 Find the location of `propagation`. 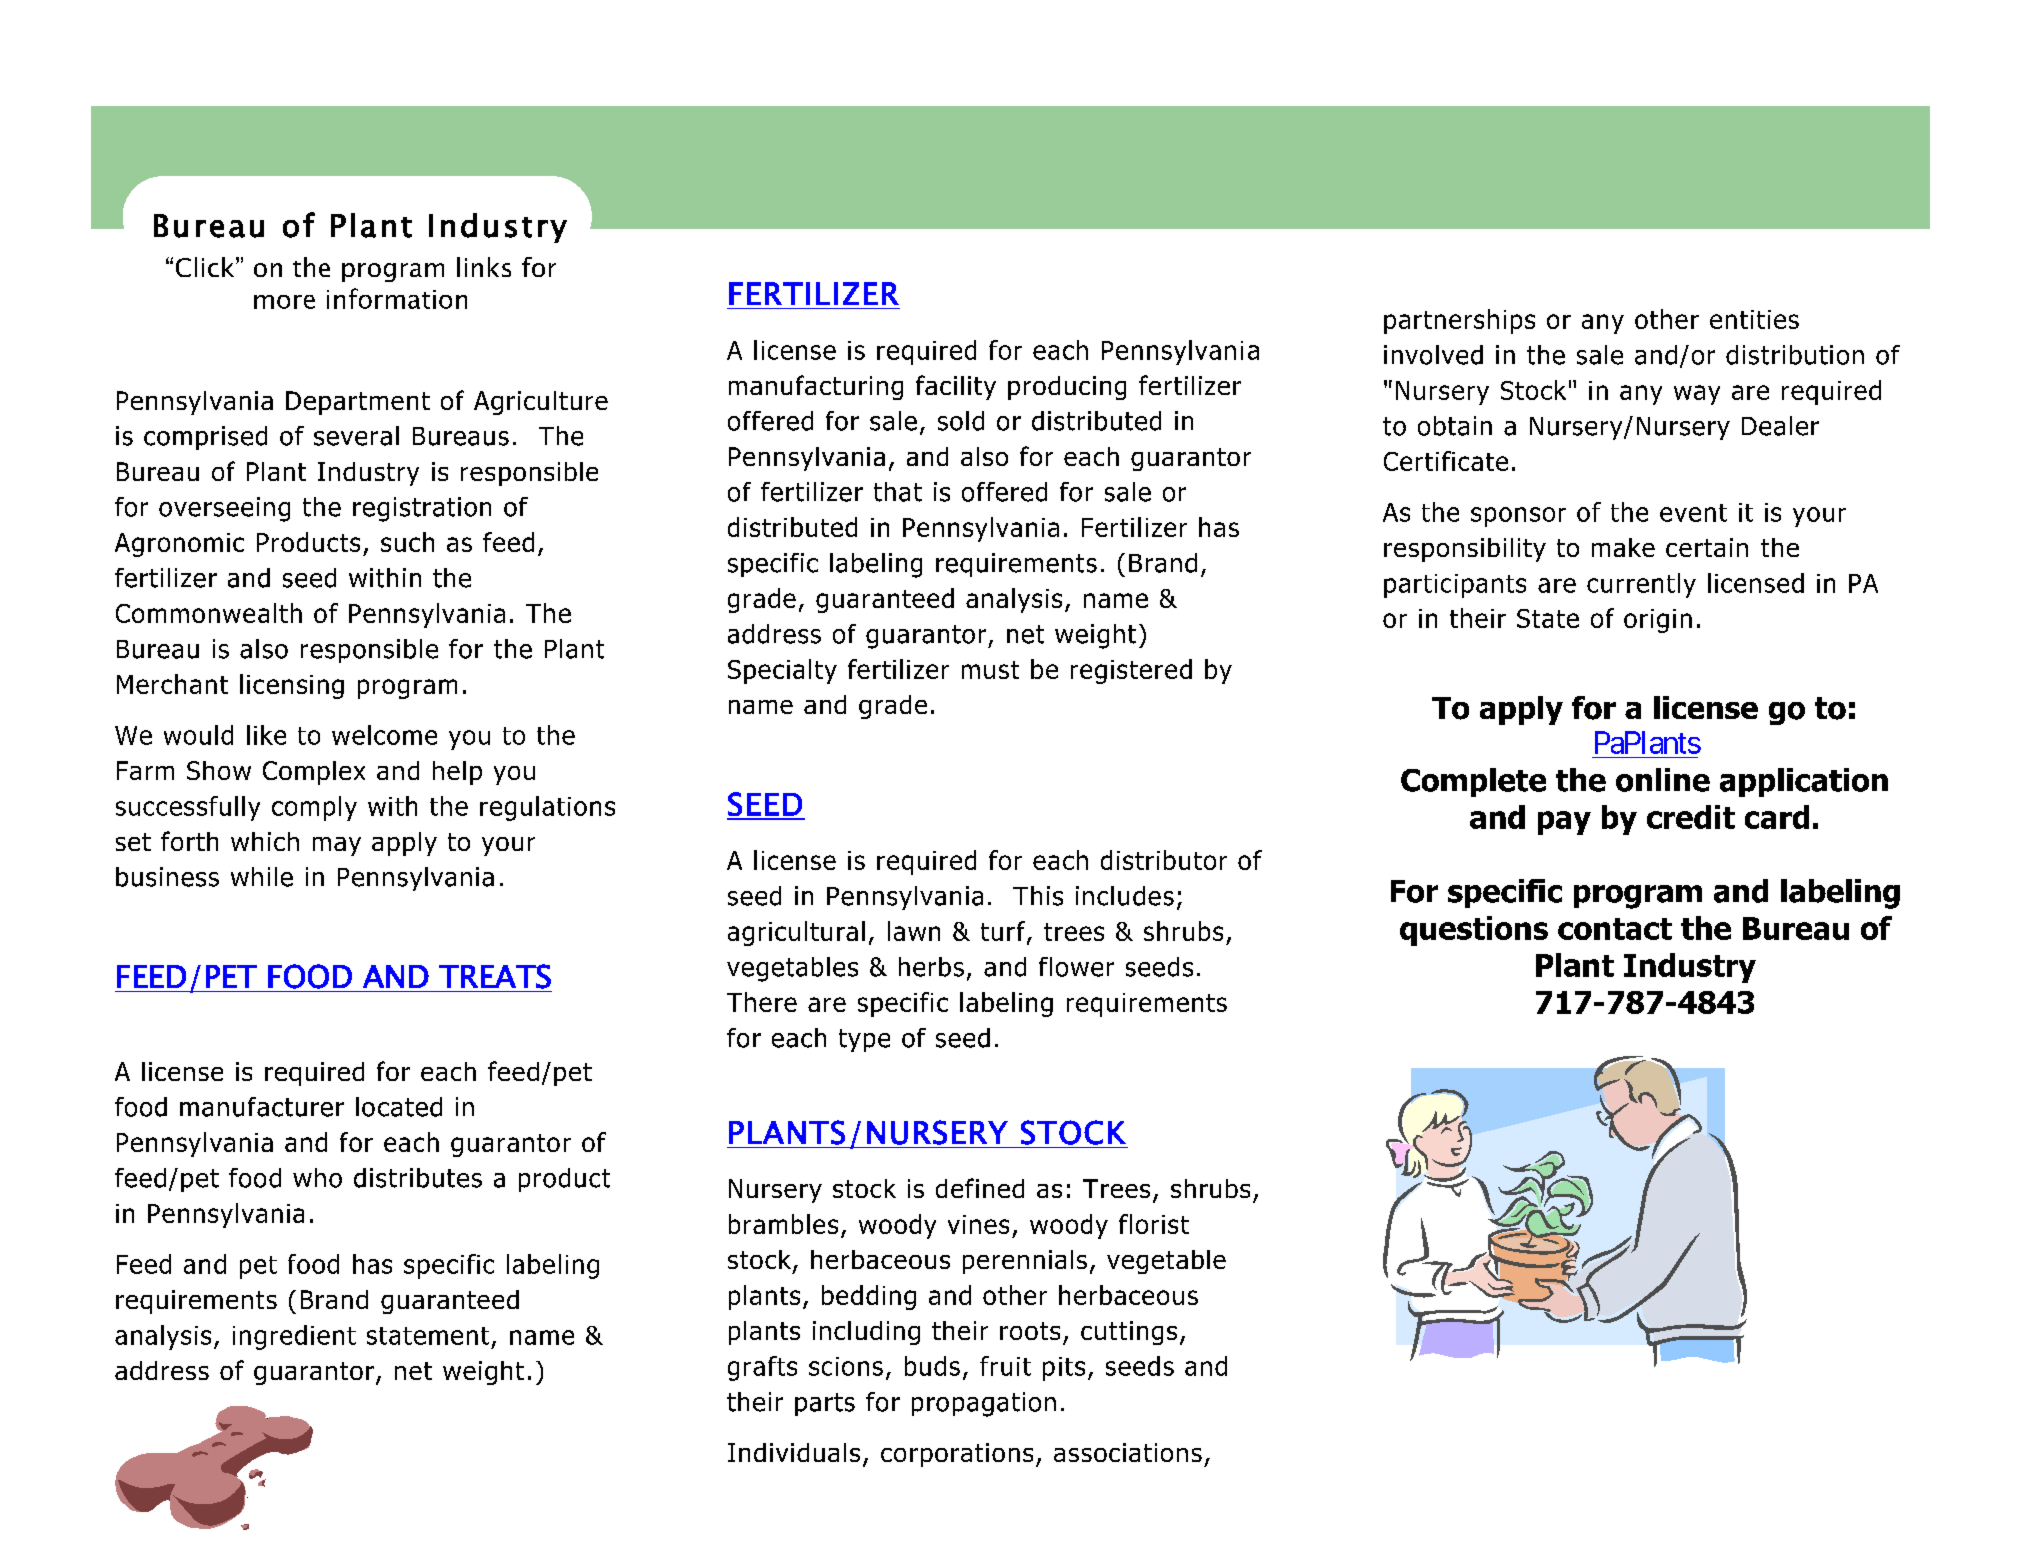

propagation is located at coordinates (984, 1404).
